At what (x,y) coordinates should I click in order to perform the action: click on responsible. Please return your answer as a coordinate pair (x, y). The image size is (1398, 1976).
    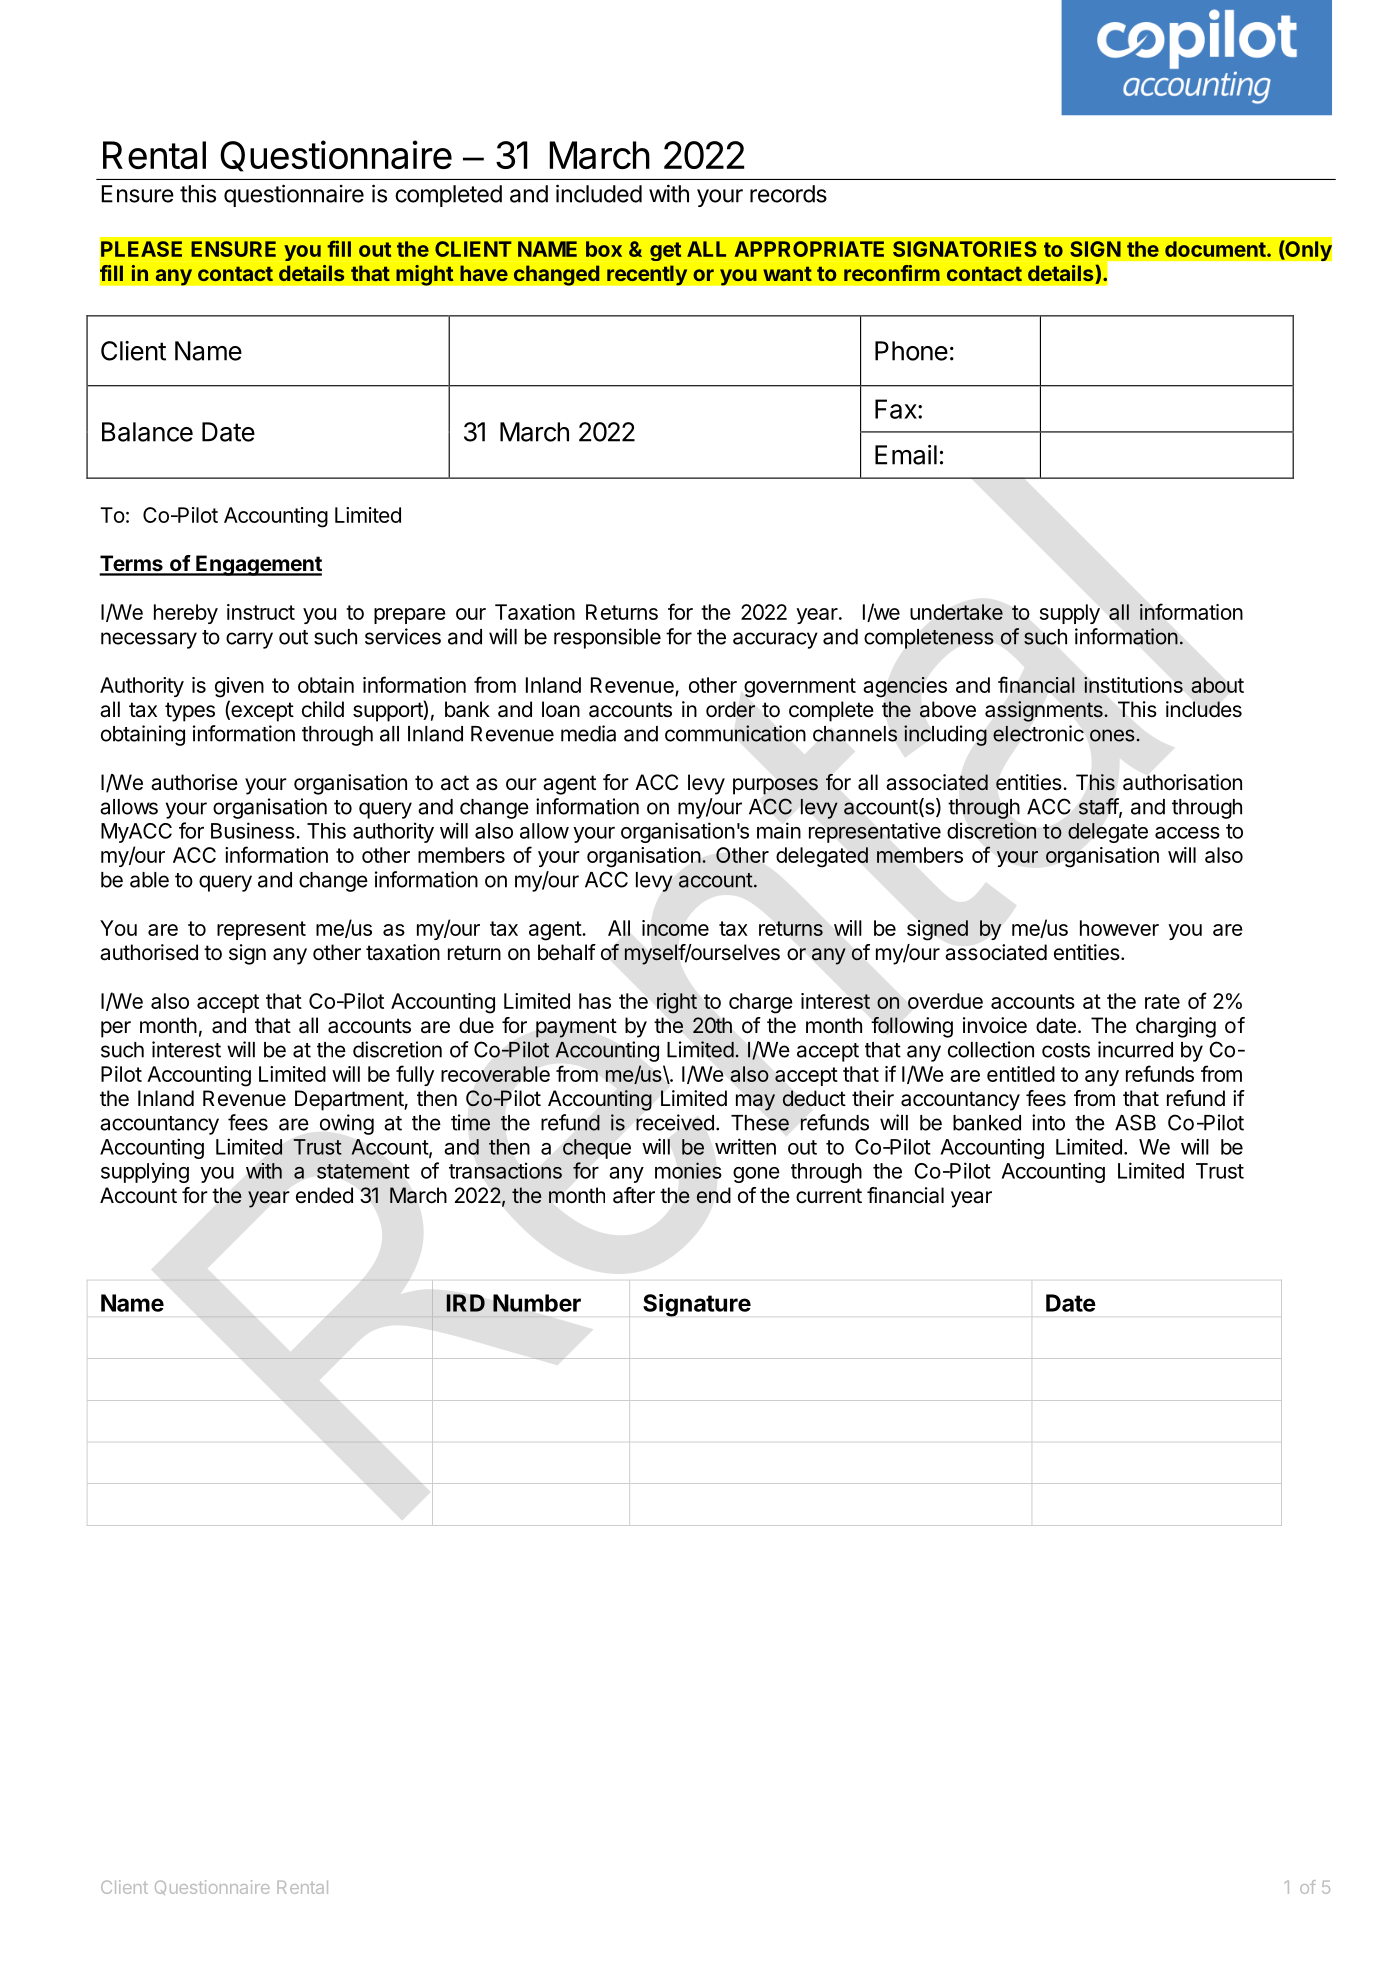
    Looking at the image, I should click on (607, 638).
